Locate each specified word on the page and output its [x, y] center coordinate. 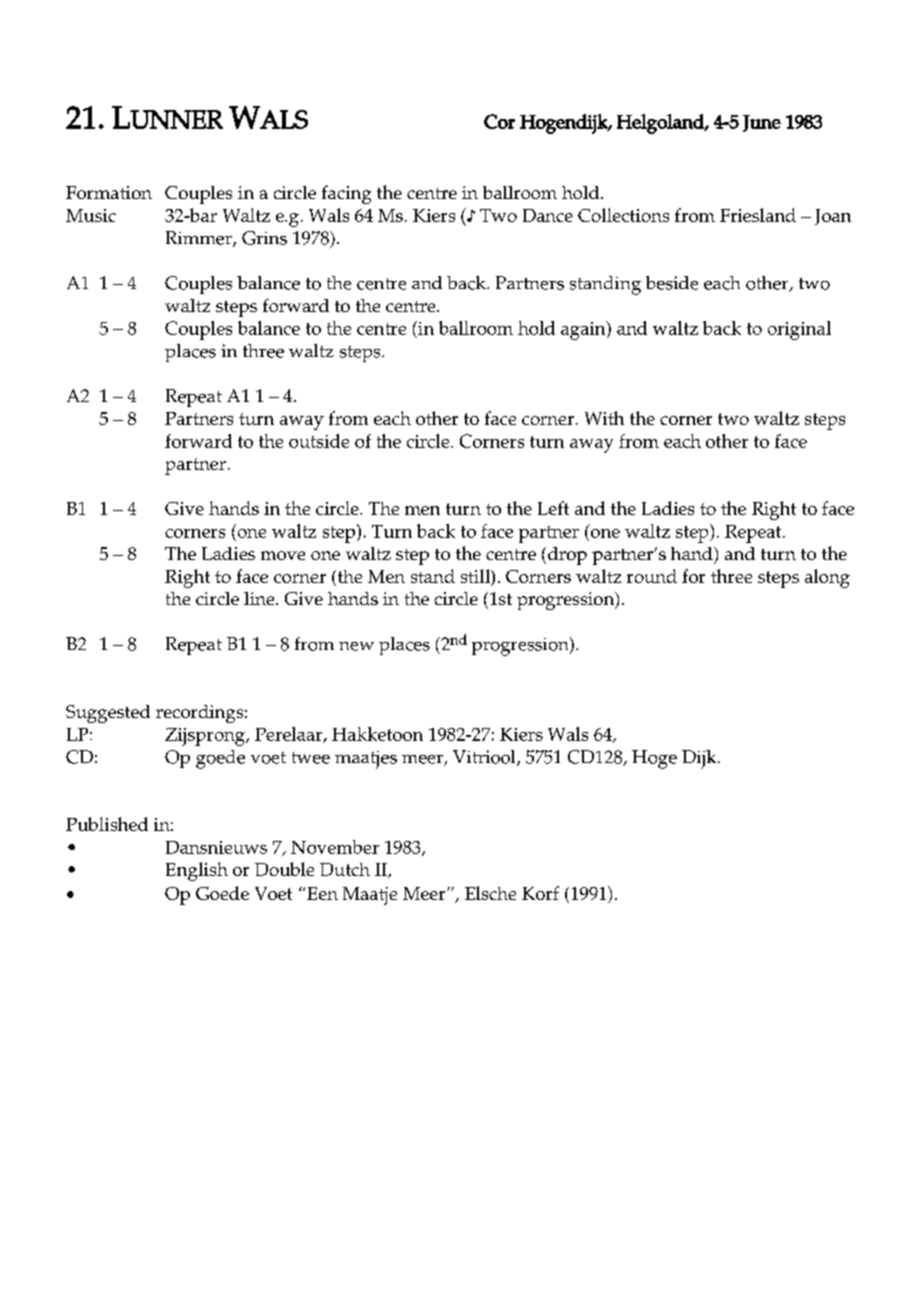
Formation [109, 192]
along [827, 578]
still [476, 577]
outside [319, 441]
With [604, 418]
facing [346, 194]
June [762, 123]
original [799, 330]
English [197, 871]
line [260, 598]
